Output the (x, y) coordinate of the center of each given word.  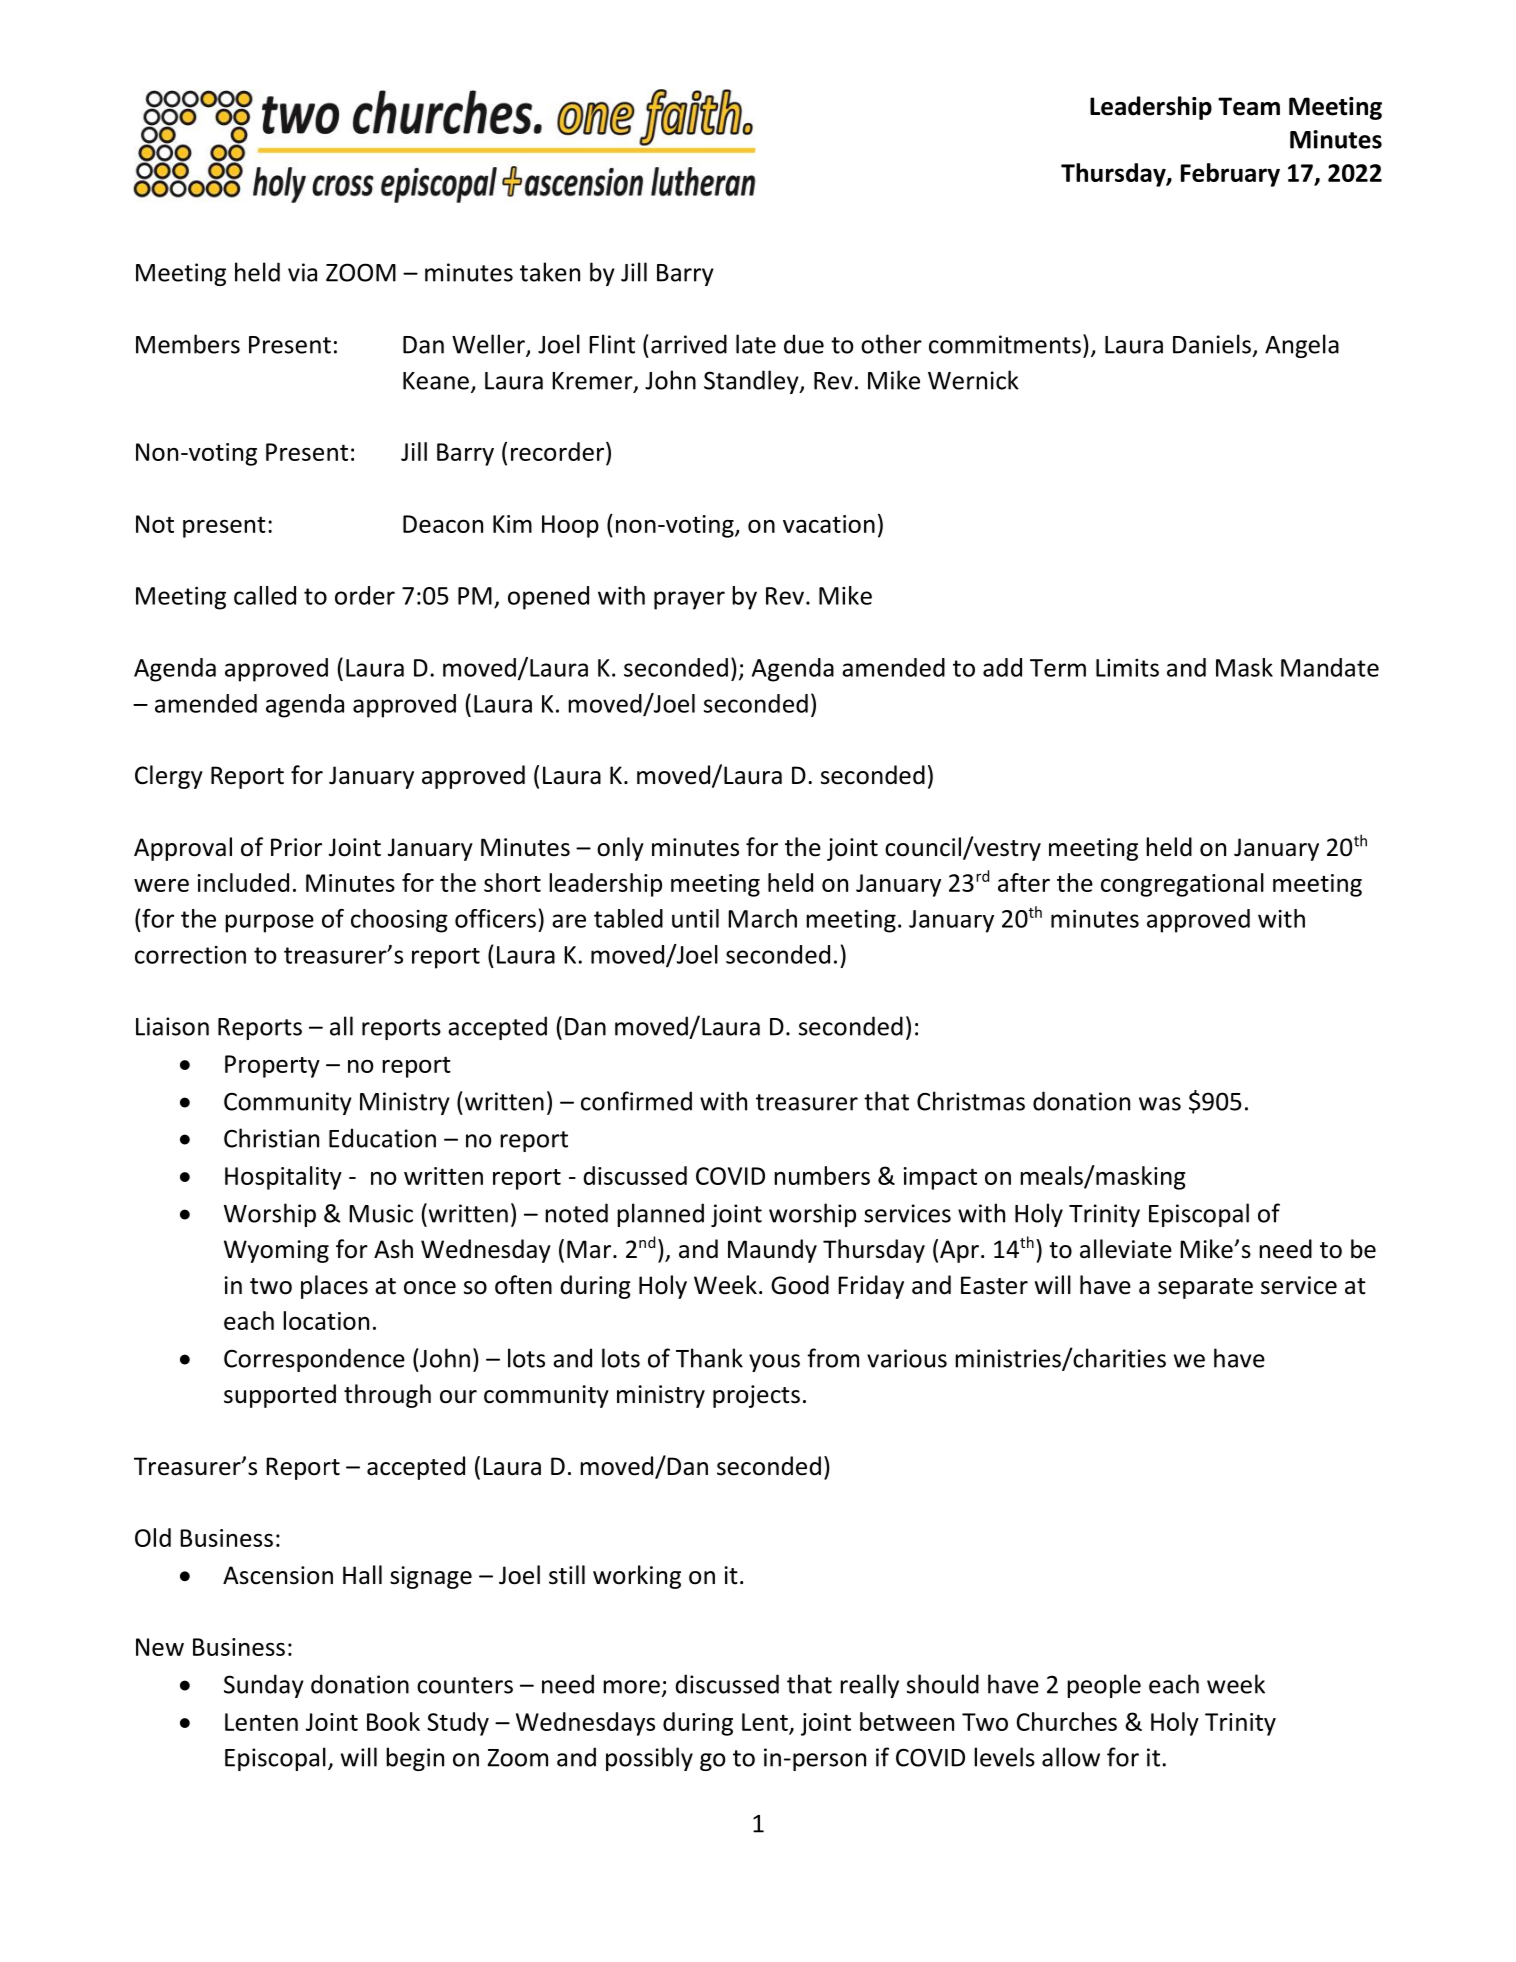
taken (550, 272)
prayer (689, 600)
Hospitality (283, 1178)
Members (188, 344)
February (1230, 175)
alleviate (1126, 1249)
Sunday (264, 1686)
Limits (1127, 668)
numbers (822, 1175)
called (265, 595)
